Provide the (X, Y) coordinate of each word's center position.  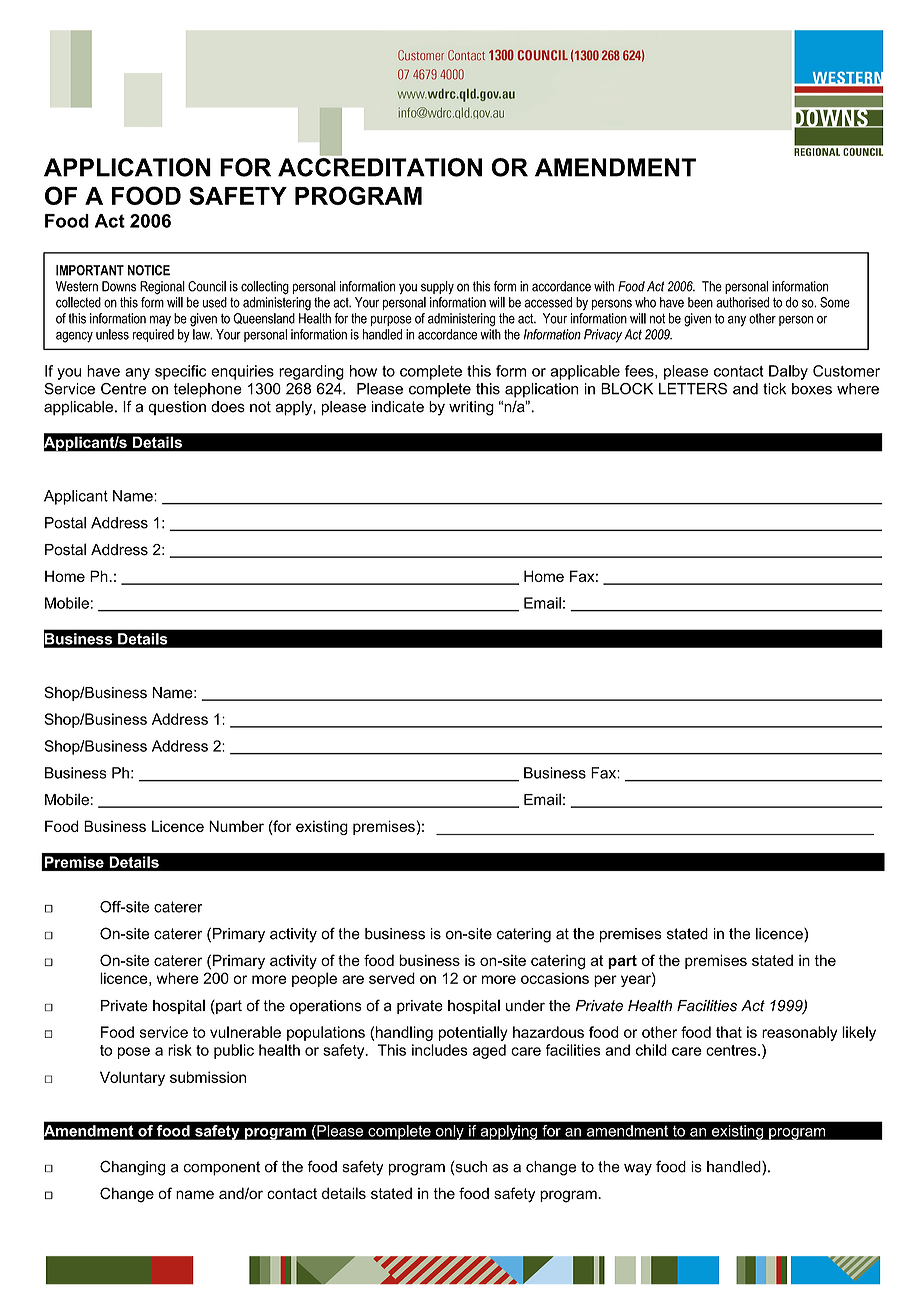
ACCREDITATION (380, 167)
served (392, 978)
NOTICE (149, 270)
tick (774, 389)
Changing (132, 1168)
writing (471, 408)
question (177, 408)
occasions (555, 978)
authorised (742, 302)
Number (236, 826)
